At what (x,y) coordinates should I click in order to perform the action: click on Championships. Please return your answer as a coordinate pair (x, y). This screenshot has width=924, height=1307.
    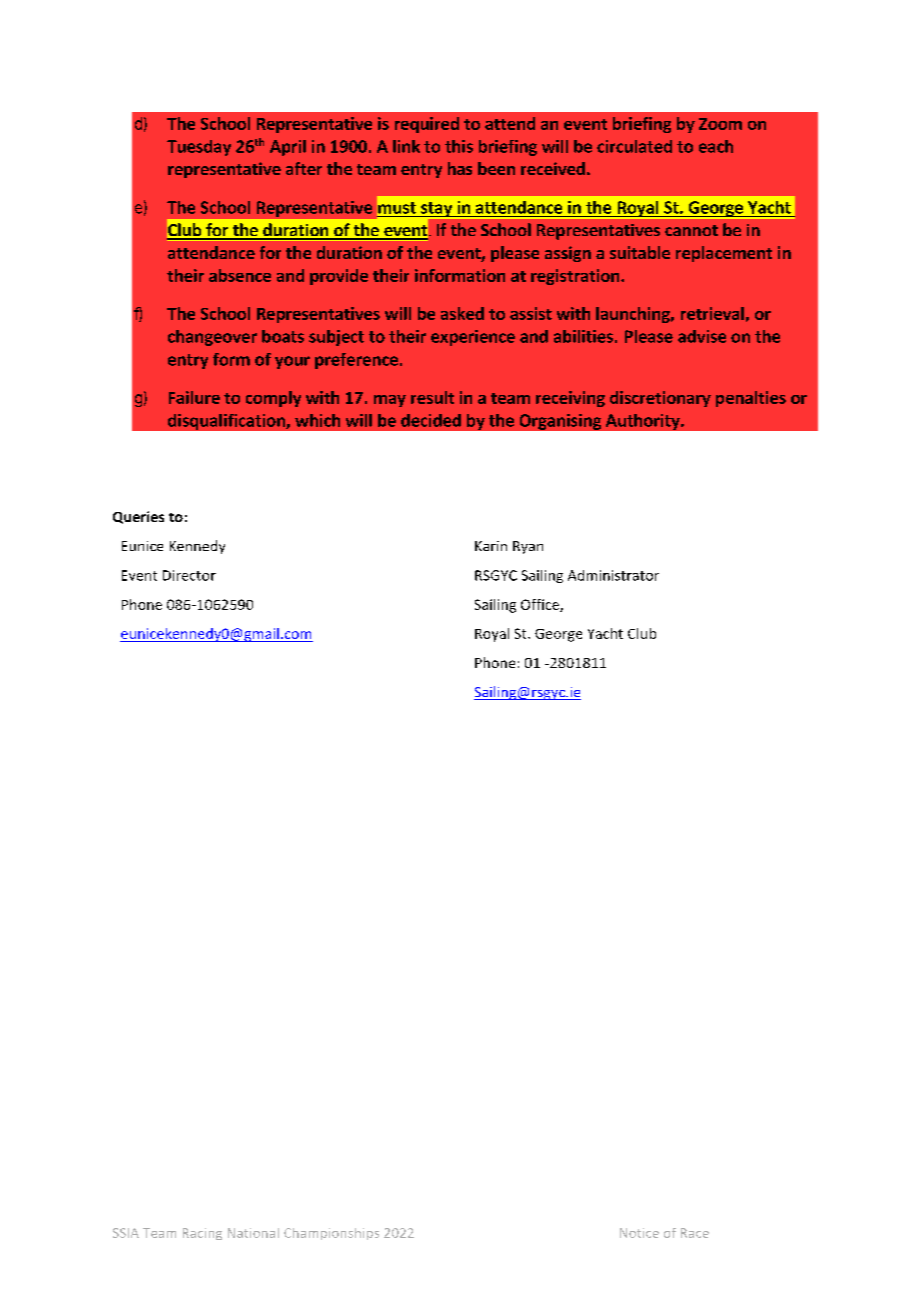
    Looking at the image, I should click on (331, 1234).
